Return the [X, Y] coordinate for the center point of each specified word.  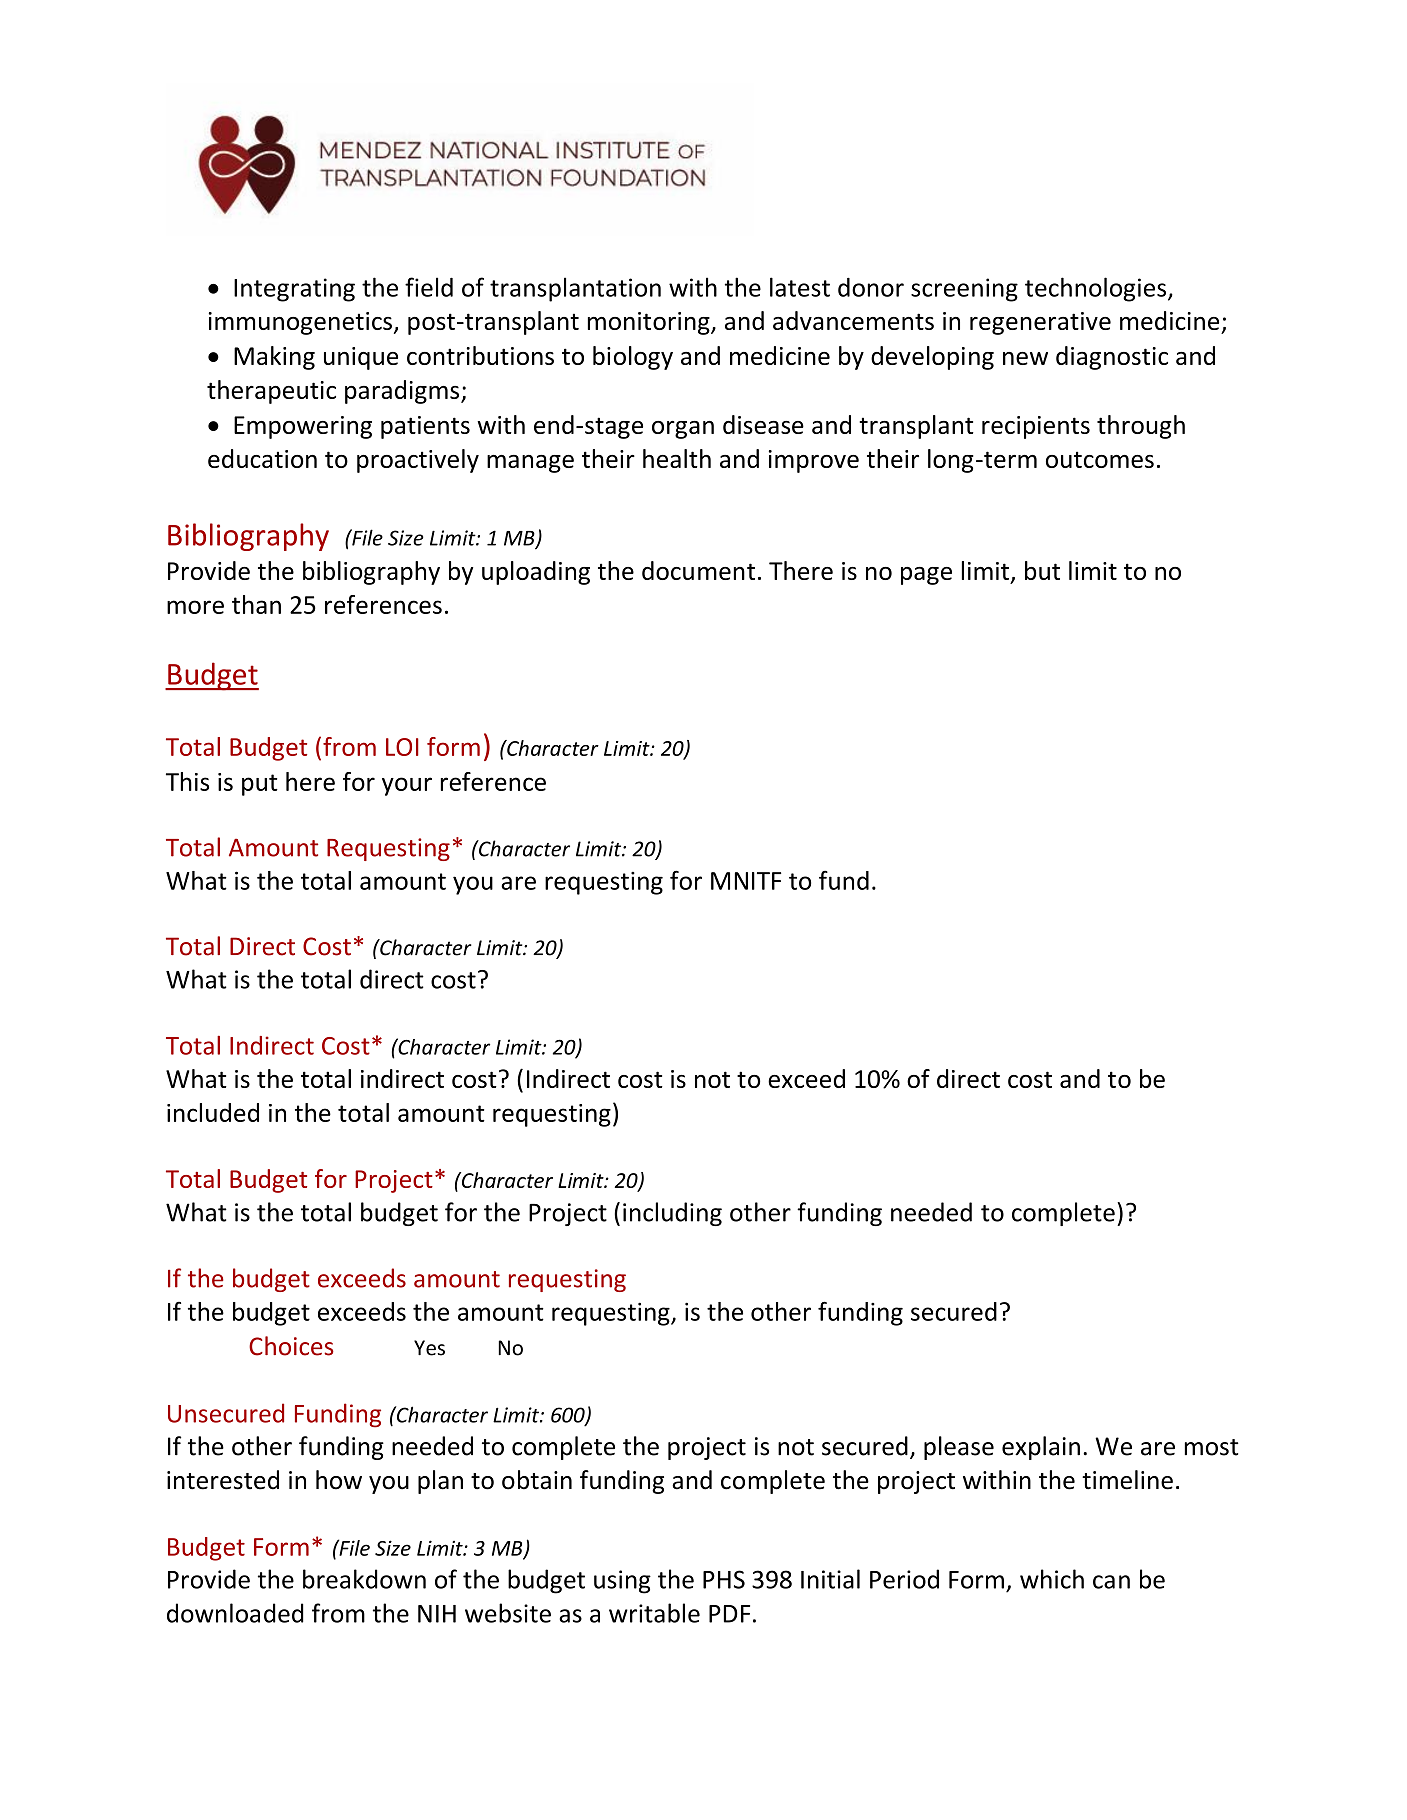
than [256, 604]
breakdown [364, 1579]
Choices [291, 1346]
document [698, 570]
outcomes [1100, 459]
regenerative [1040, 323]
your [407, 786]
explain [1041, 1448]
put [260, 785]
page [926, 576]
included [213, 1112]
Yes [429, 1348]
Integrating [294, 290]
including [672, 1214]
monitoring [650, 323]
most [1212, 1447]
